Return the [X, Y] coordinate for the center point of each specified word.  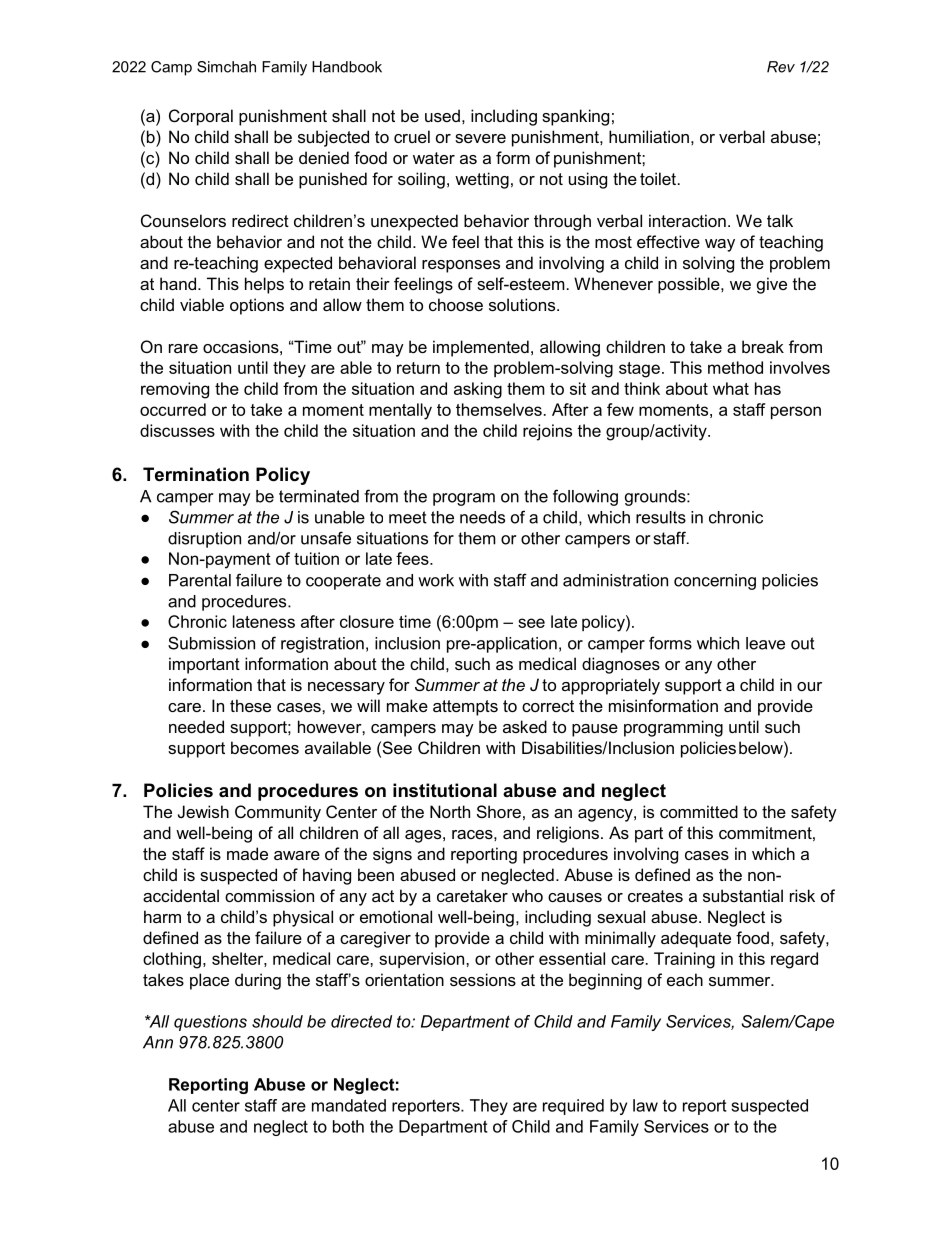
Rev [781, 67]
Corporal [201, 117]
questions [210, 1023]
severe [480, 138]
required [573, 1107]
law [645, 1105]
